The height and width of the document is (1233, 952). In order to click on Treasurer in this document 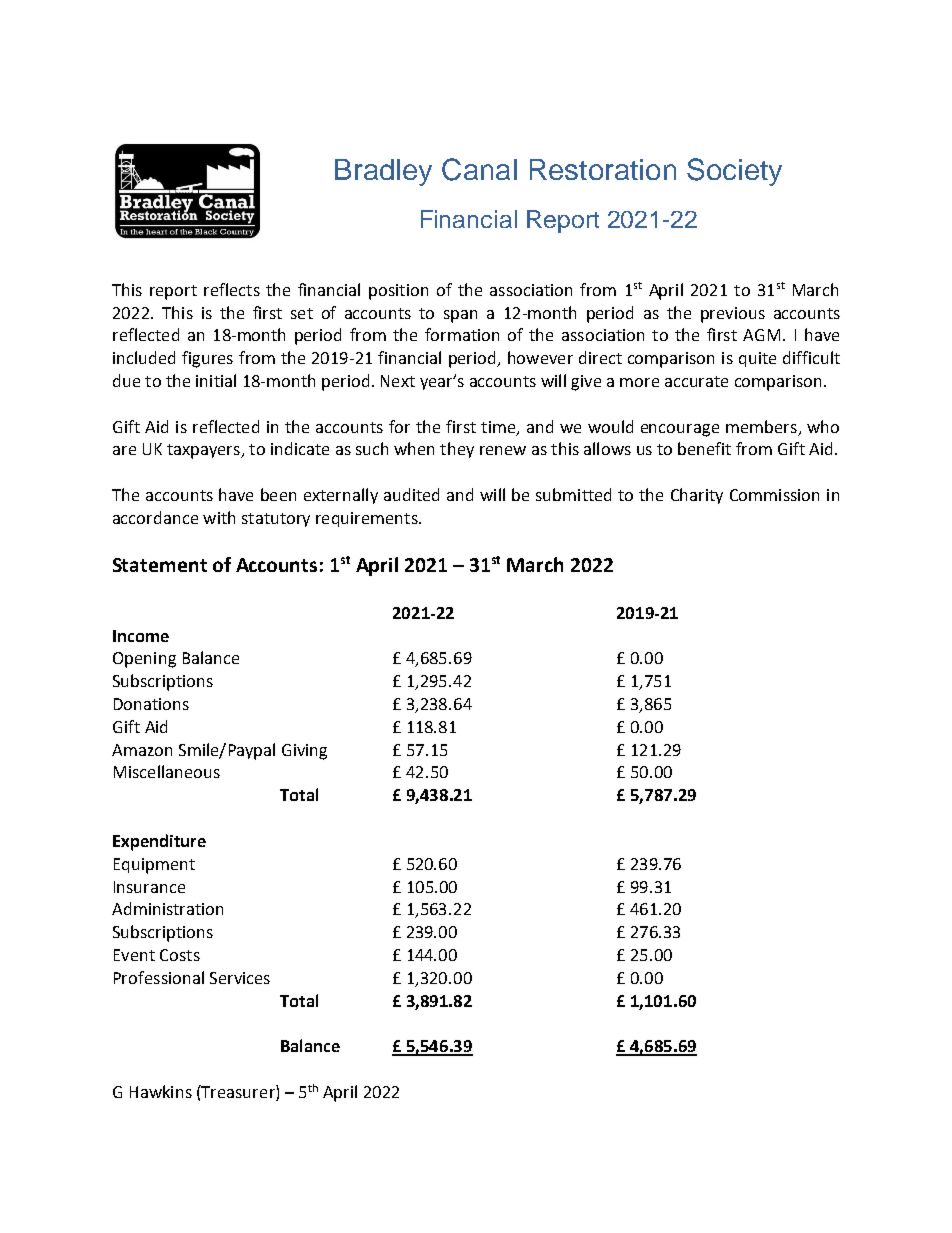, I will do `click(238, 1091)`.
